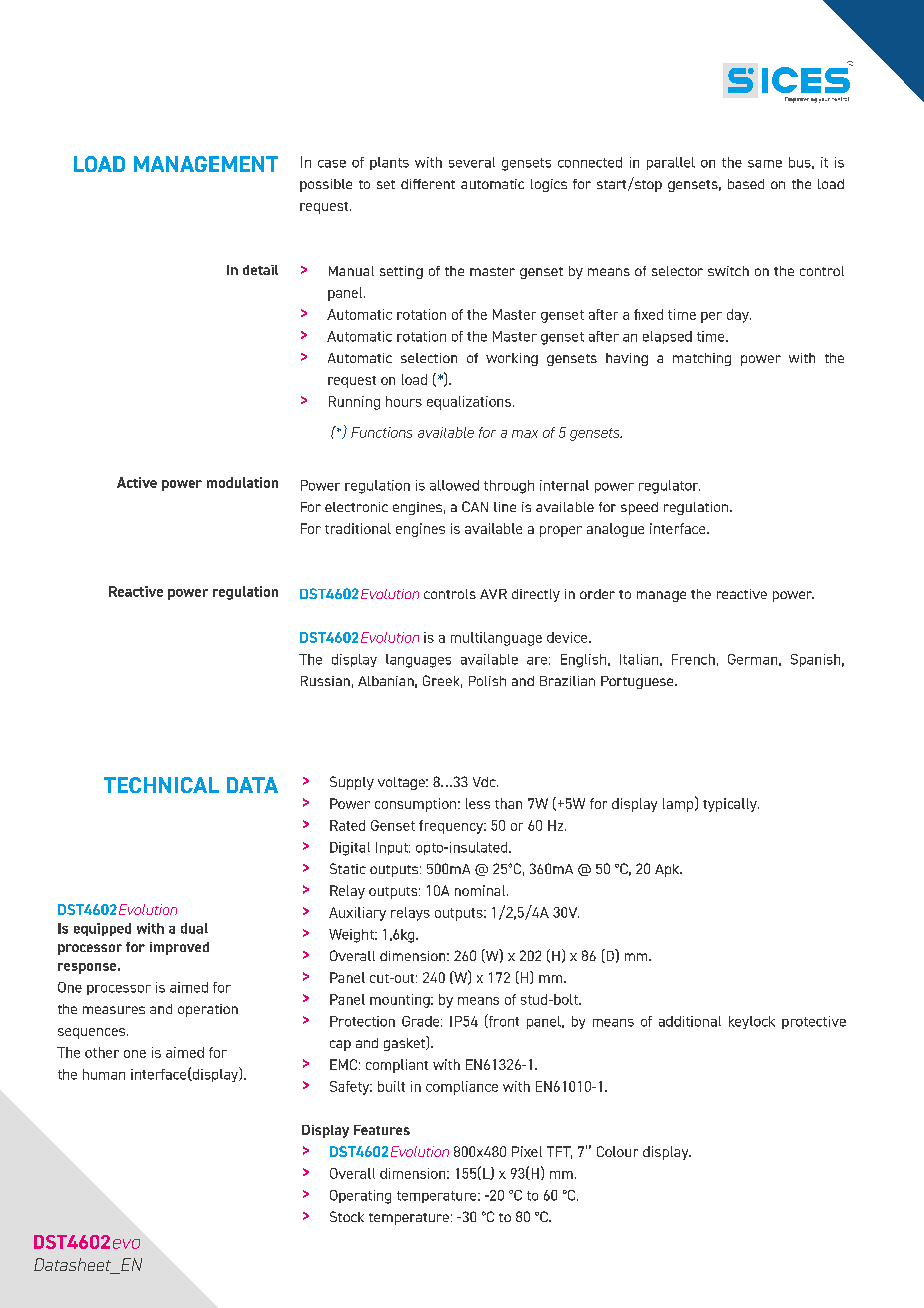 Image resolution: width=924 pixels, height=1308 pixels. I want to click on CAN, so click(475, 506).
